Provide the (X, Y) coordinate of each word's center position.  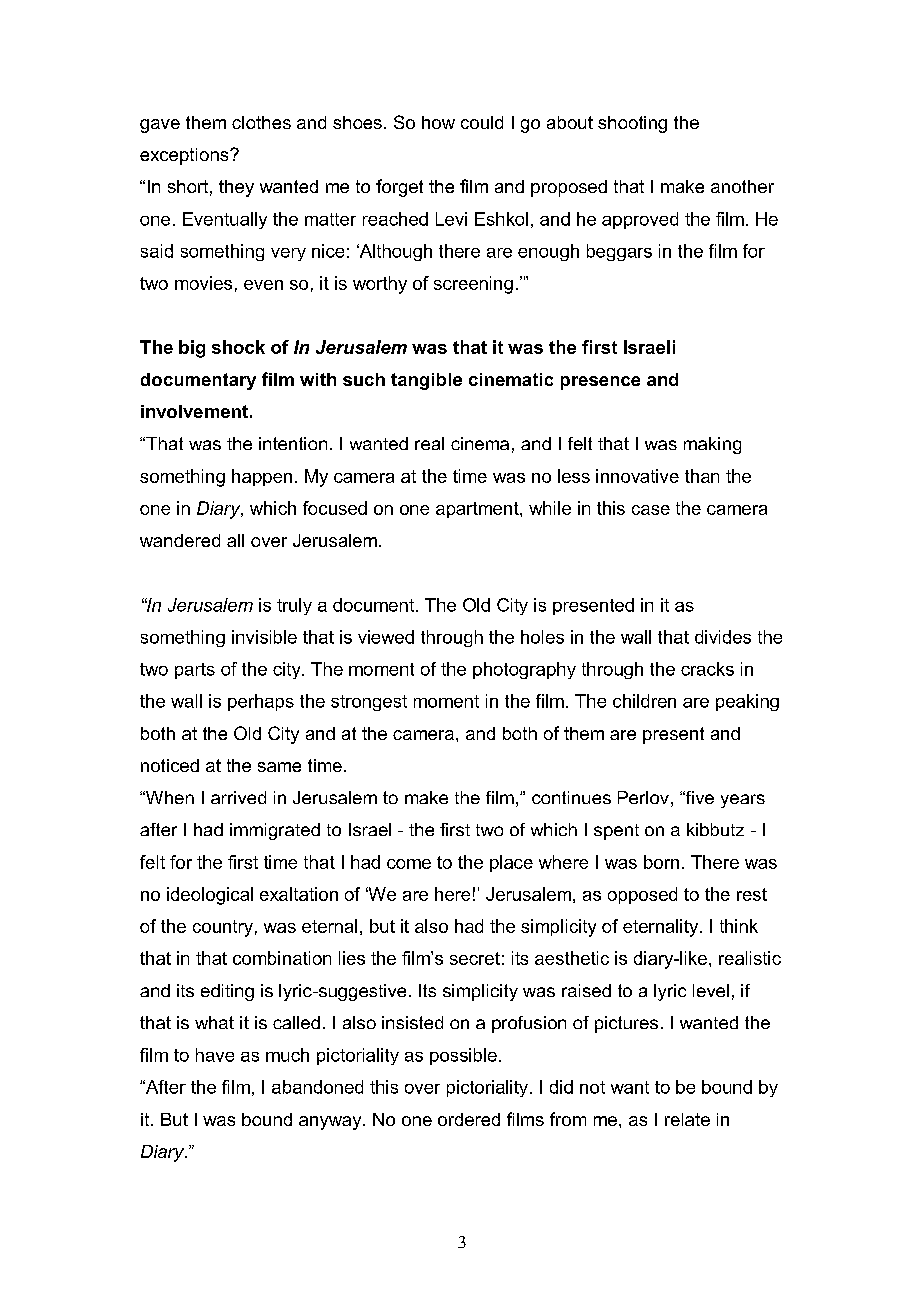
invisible (264, 637)
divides (723, 637)
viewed (386, 637)
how (438, 122)
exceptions (185, 156)
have (215, 1055)
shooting (632, 124)
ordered (469, 1119)
